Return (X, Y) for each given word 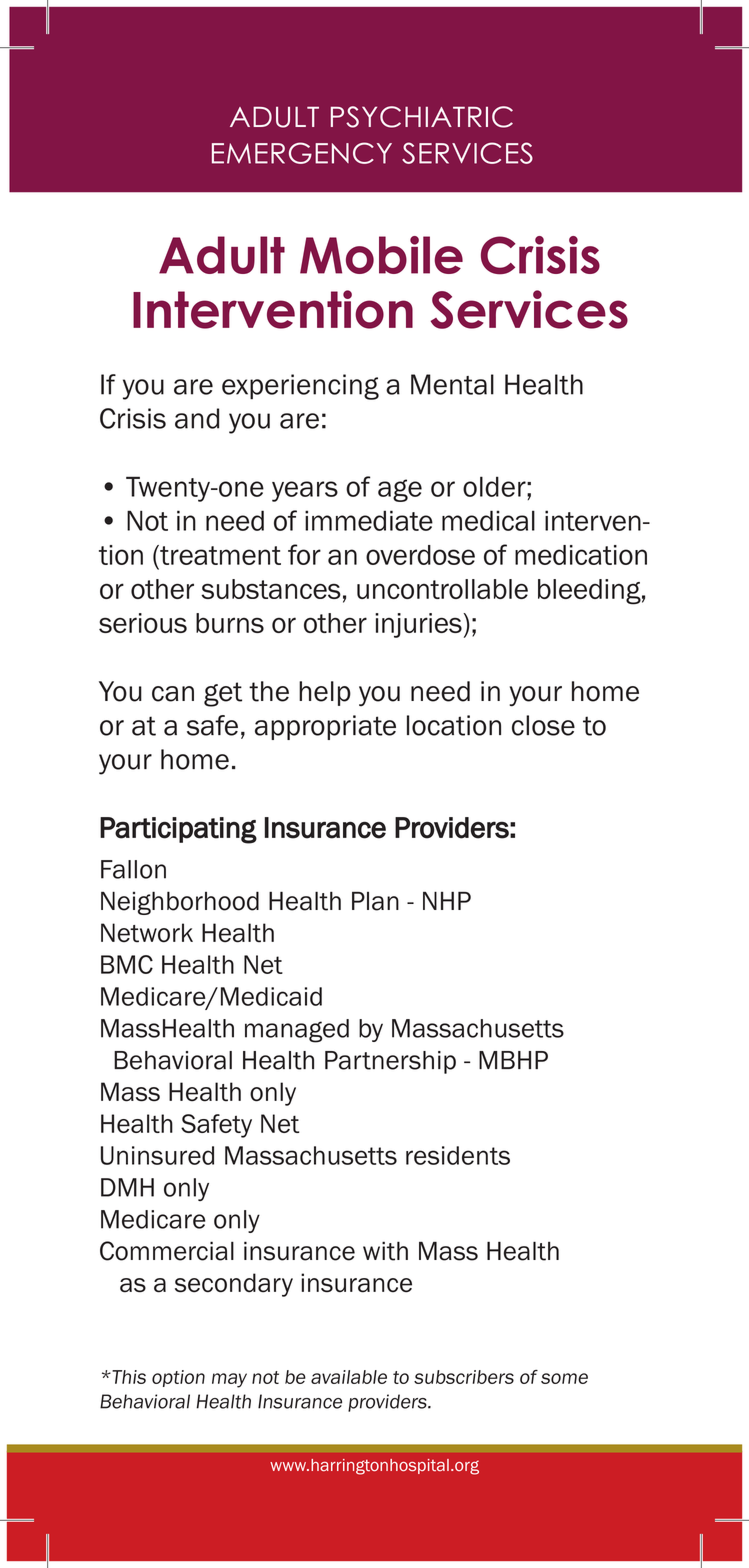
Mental (452, 384)
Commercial (167, 1251)
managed (297, 1031)
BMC (127, 964)
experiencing (300, 387)
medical (488, 520)
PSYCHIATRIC (422, 117)
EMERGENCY (302, 153)
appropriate (325, 727)
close (543, 725)
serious (143, 623)
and (197, 418)
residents (458, 1155)
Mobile (381, 255)
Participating (178, 830)
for (304, 554)
